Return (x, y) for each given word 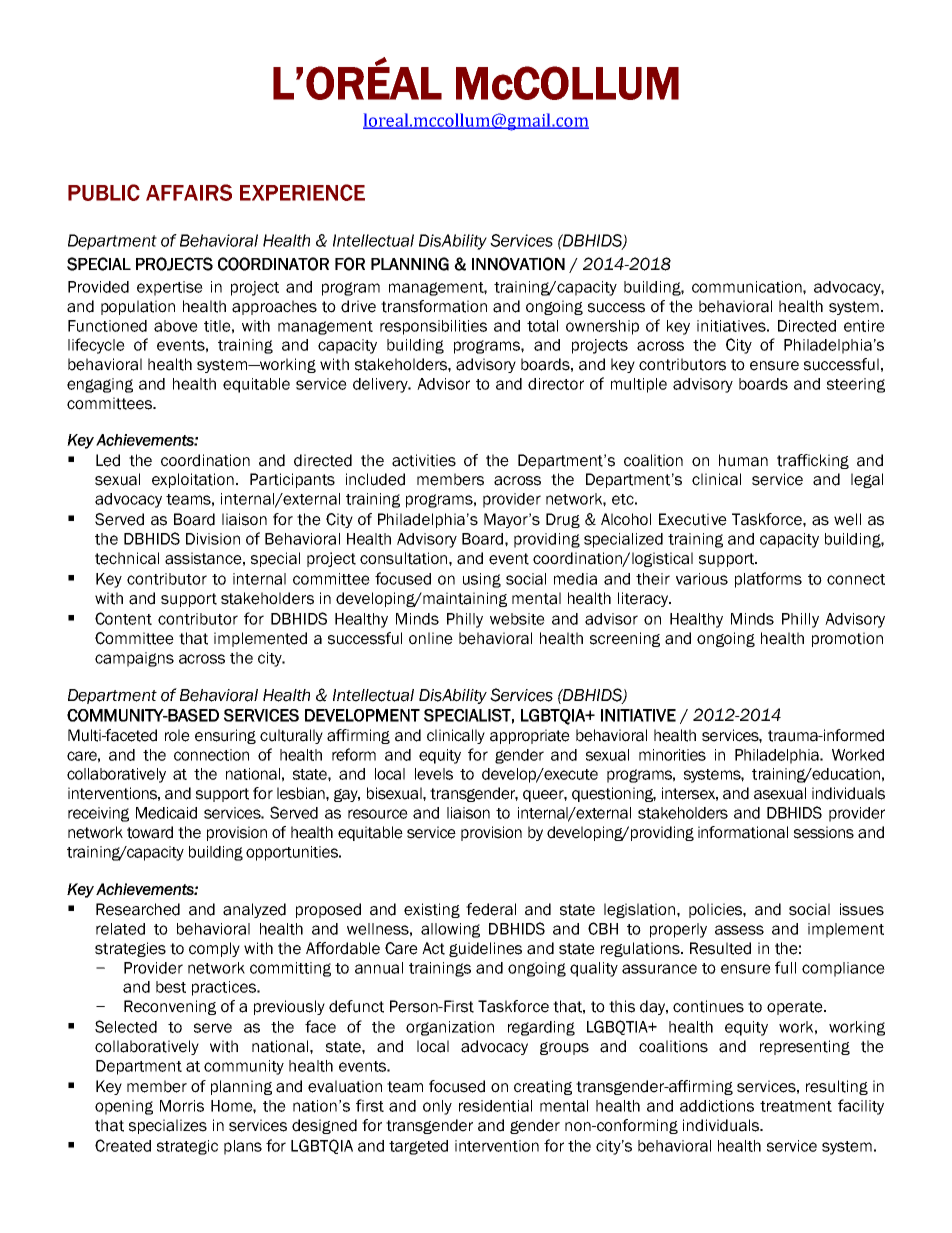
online (431, 638)
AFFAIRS (189, 192)
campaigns (134, 659)
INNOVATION (518, 264)
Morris (182, 1106)
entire (864, 326)
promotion (847, 639)
